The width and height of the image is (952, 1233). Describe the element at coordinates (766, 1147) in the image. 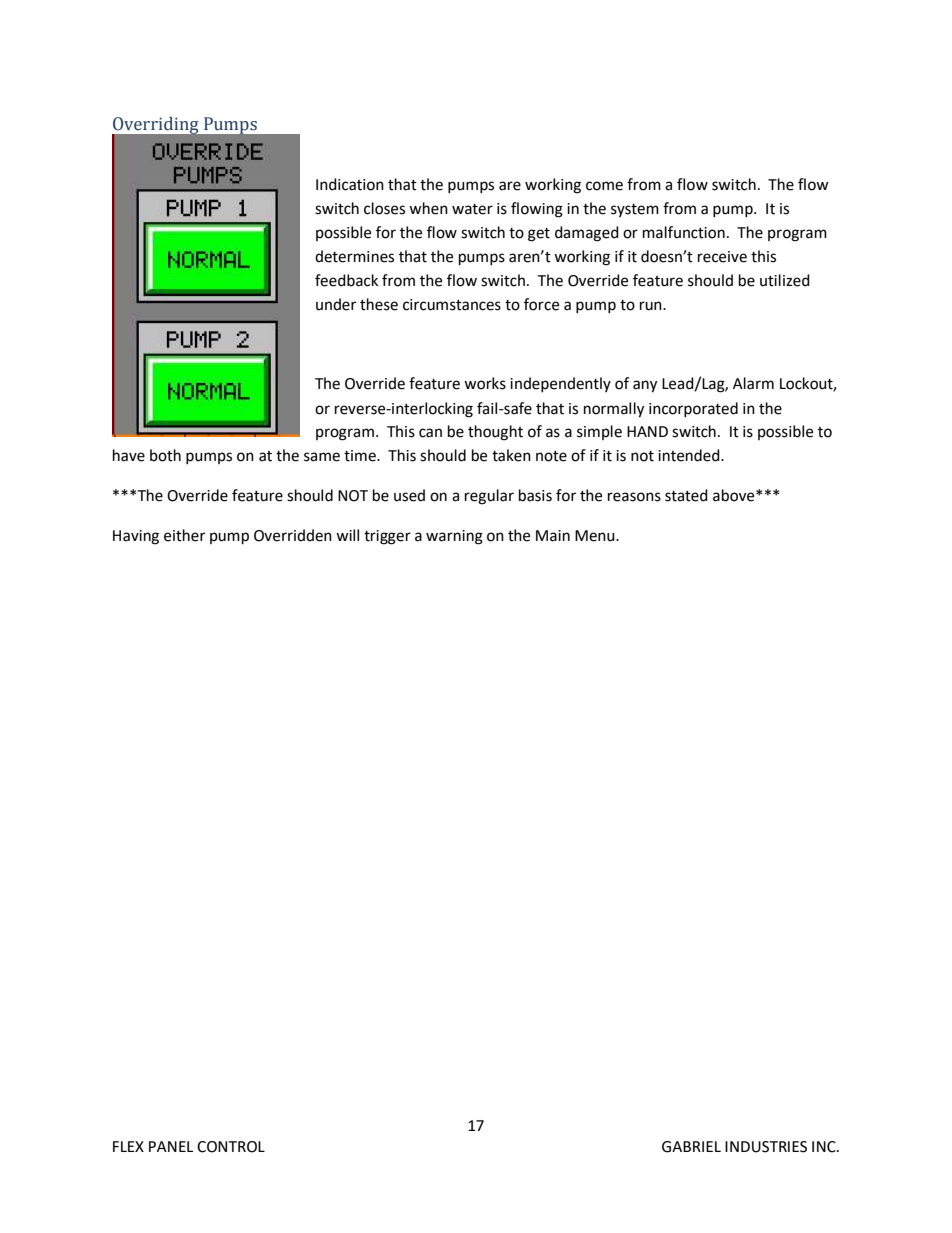

I see `INDUSTRIES` at that location.
